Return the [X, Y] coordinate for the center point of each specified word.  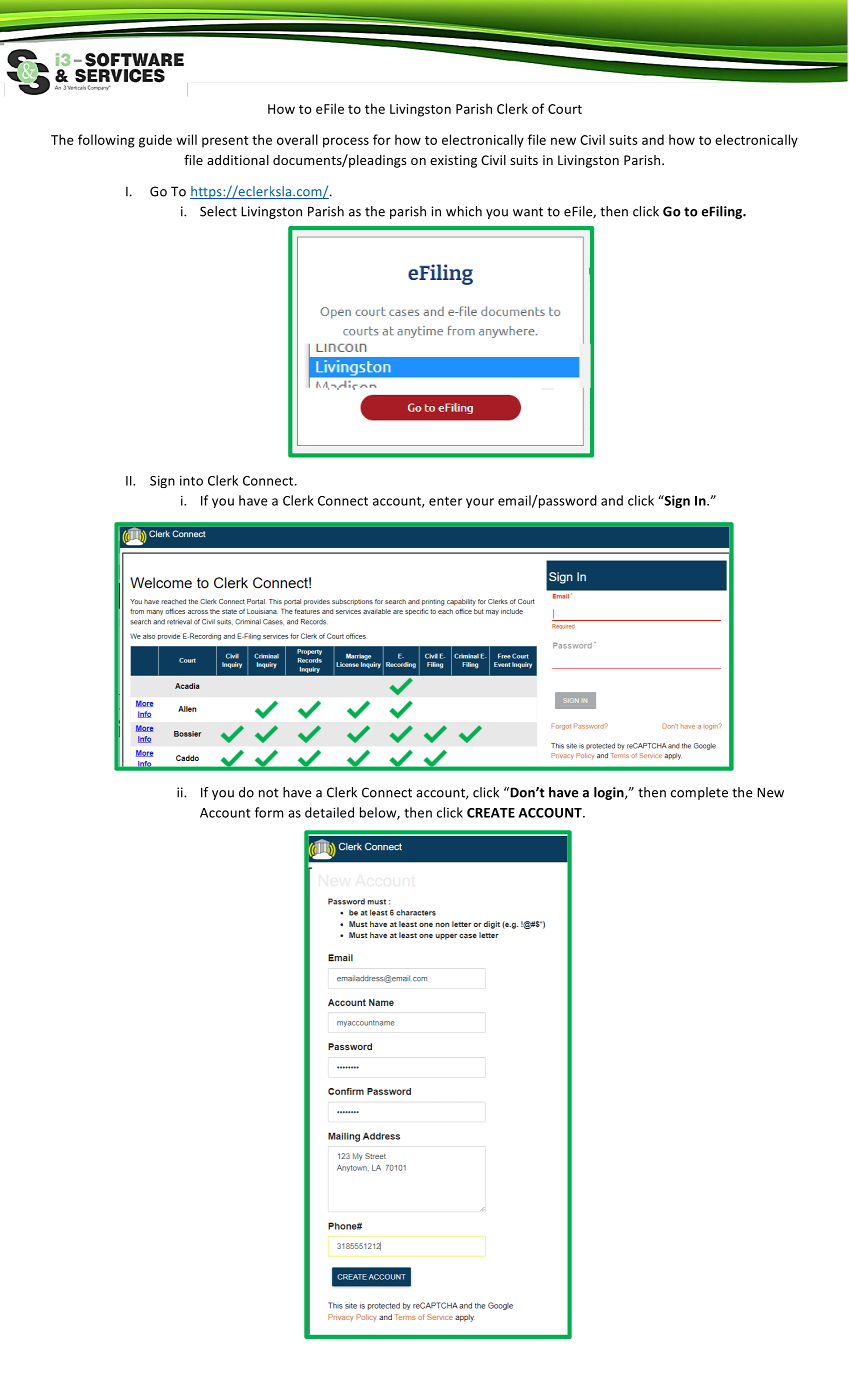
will [186, 139]
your [480, 503]
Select [218, 211]
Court [565, 109]
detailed [329, 812]
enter [445, 501]
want [528, 212]
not [269, 793]
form [269, 812]
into [191, 481]
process [346, 142]
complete [699, 793]
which [464, 211]
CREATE [491, 813]
